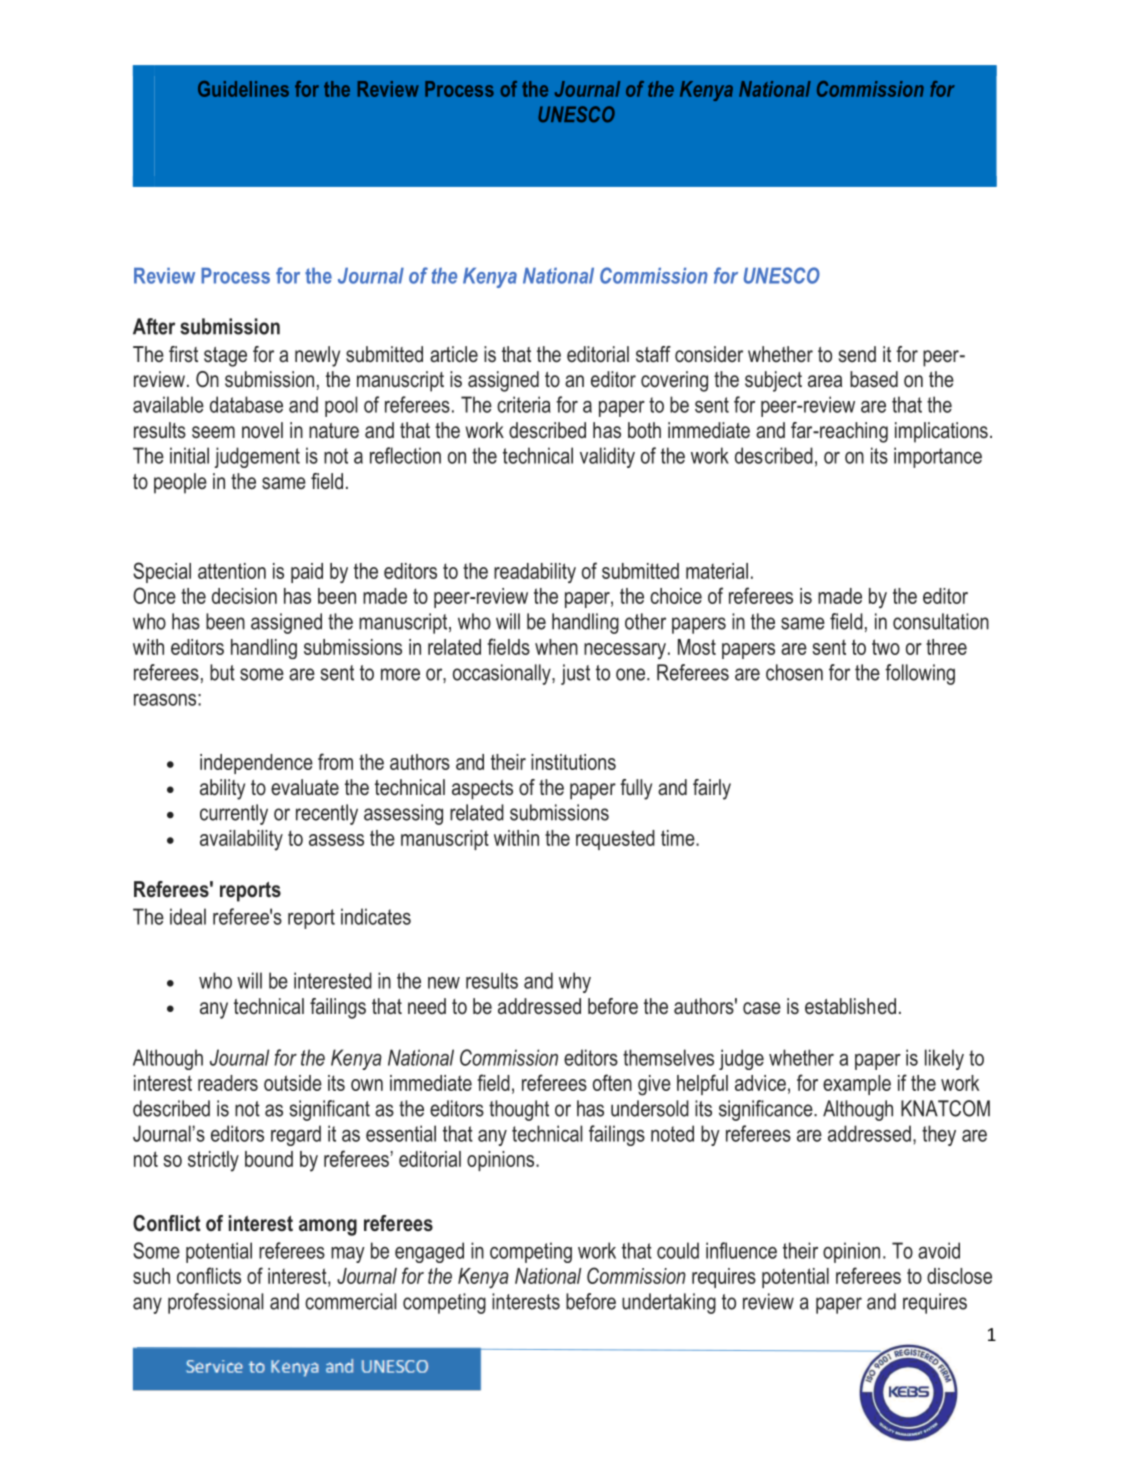 The height and width of the document is (1461, 1129). I want to click on requested, so click(615, 840).
